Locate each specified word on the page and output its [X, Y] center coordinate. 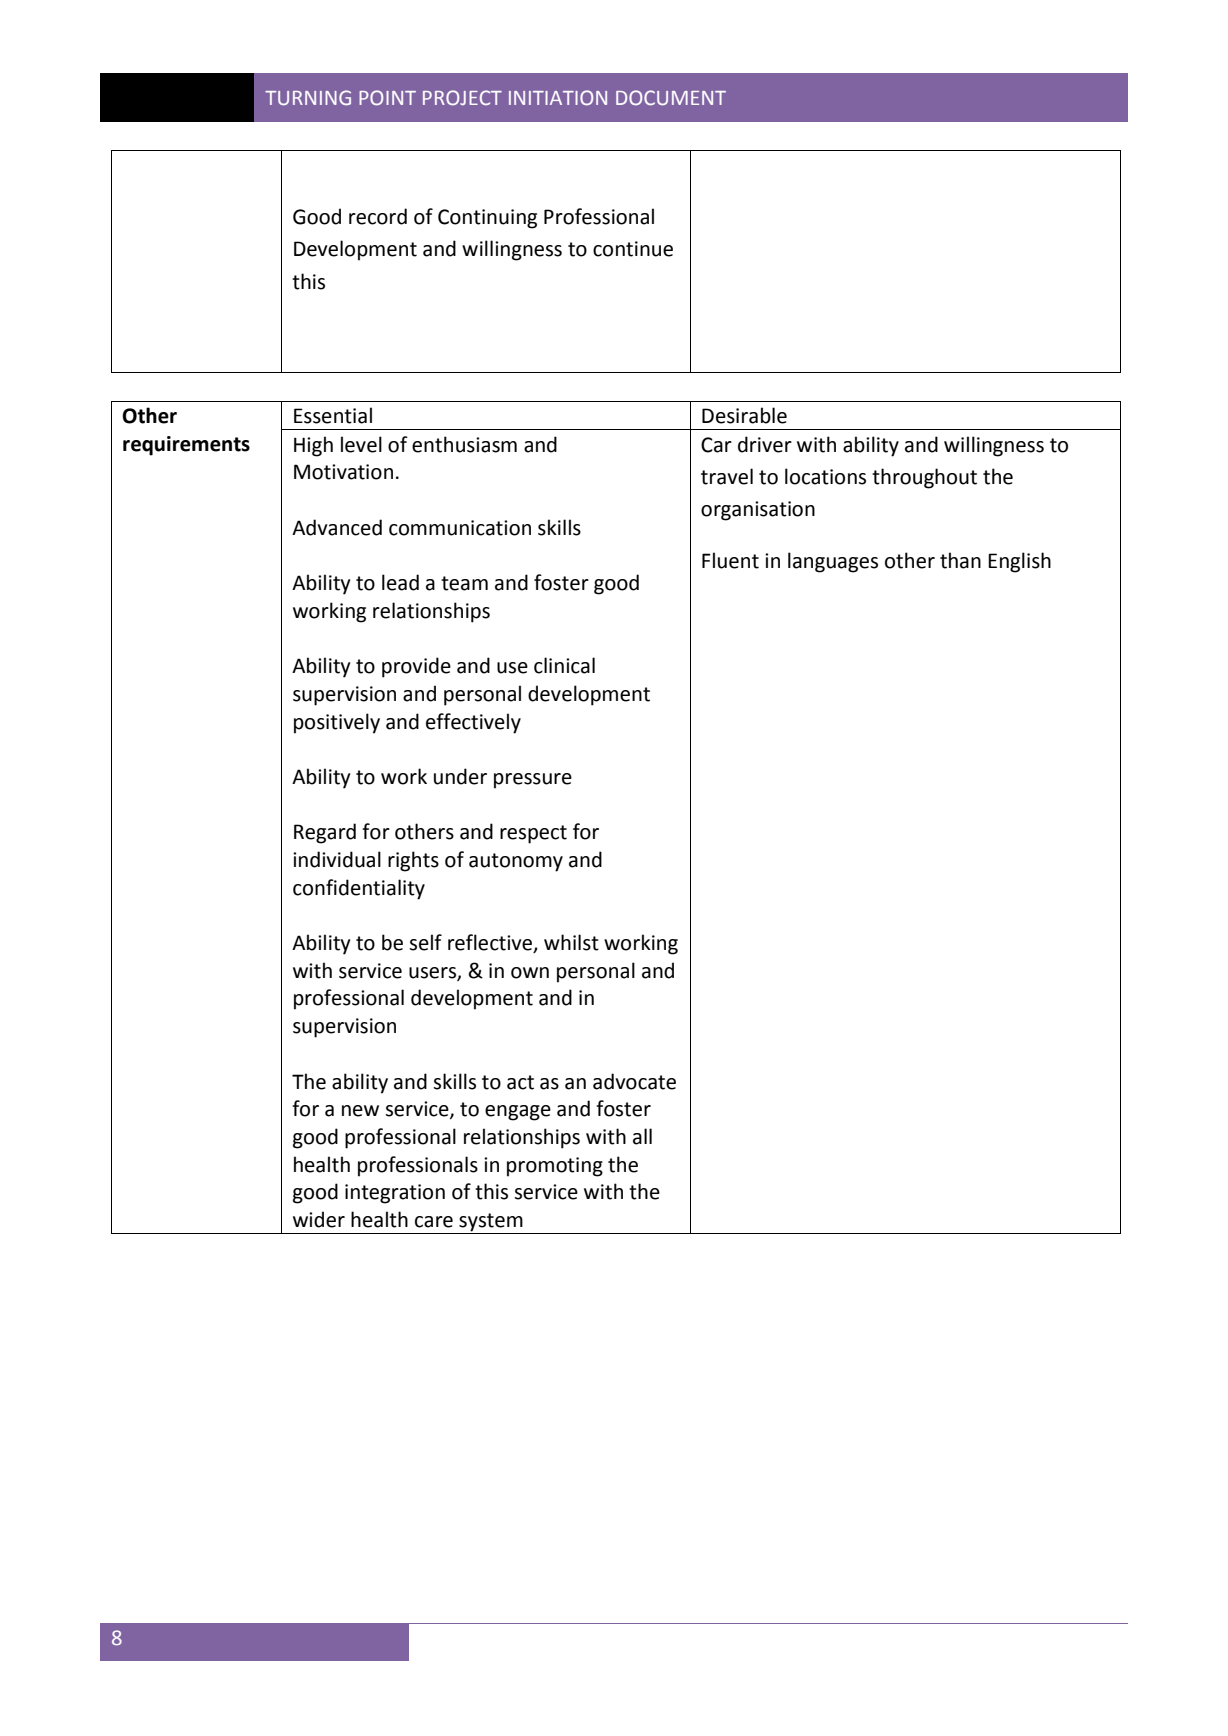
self [425, 942]
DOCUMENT [671, 97]
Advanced [337, 527]
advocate [634, 1081]
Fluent [730, 560]
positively [337, 723]
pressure [533, 781]
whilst [571, 942]
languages [833, 562]
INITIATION [558, 97]
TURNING [308, 97]
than [960, 560]
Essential [333, 415]
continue [633, 249]
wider [319, 1219]
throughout [924, 478]
